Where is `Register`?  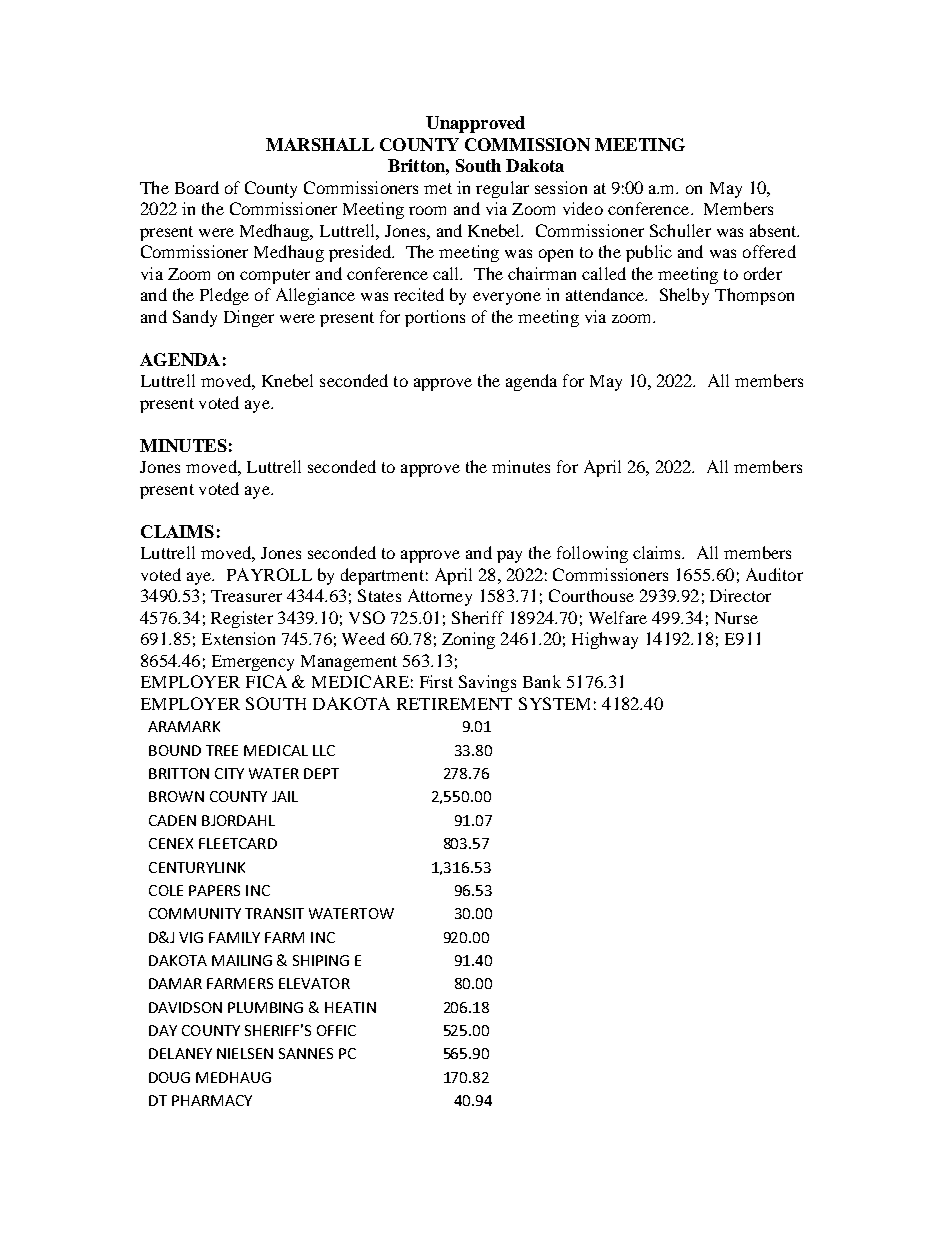 Register is located at coordinates (242, 619).
